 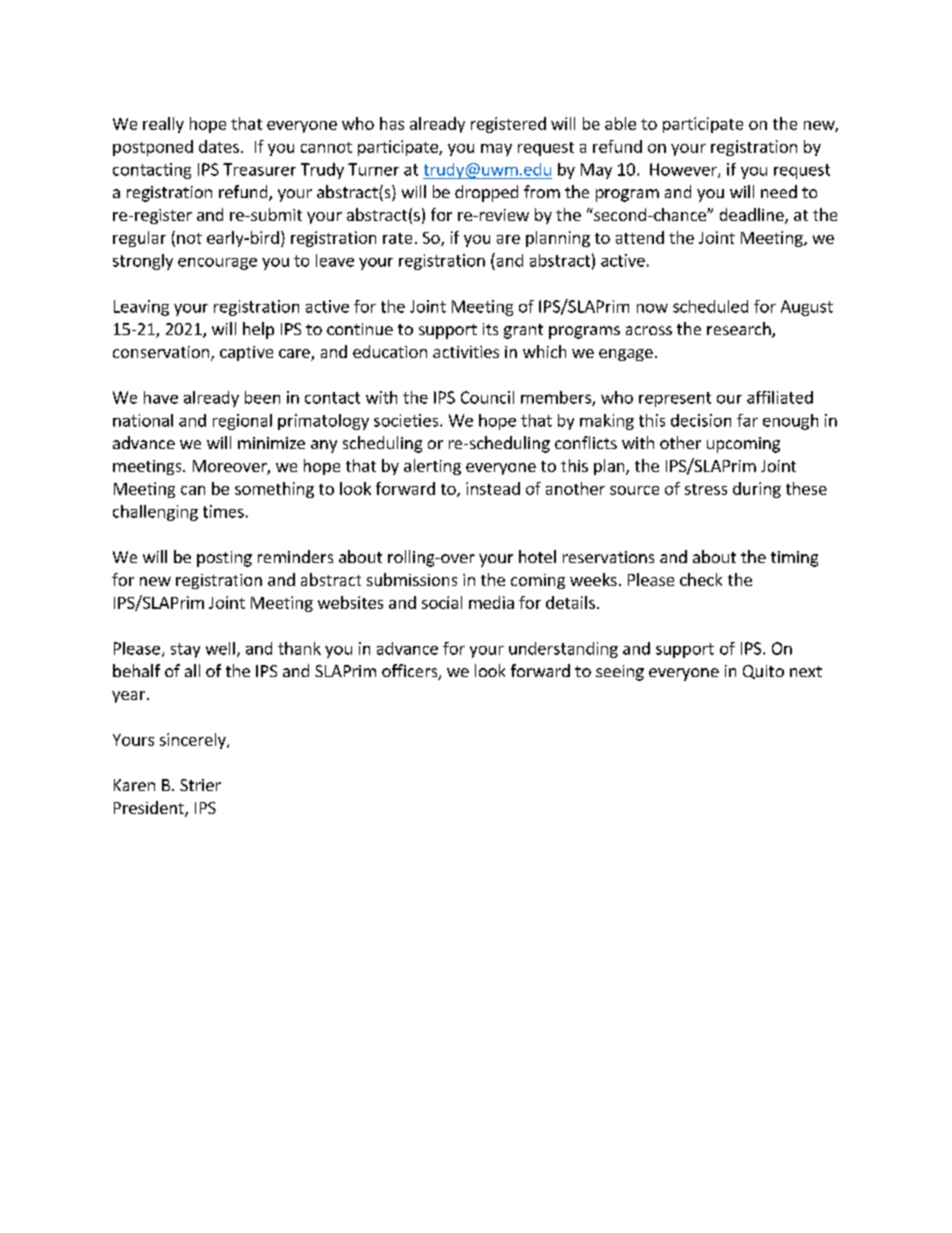 What do you see at coordinates (710, 306) in the screenshot?
I see `scheduled` at bounding box center [710, 306].
